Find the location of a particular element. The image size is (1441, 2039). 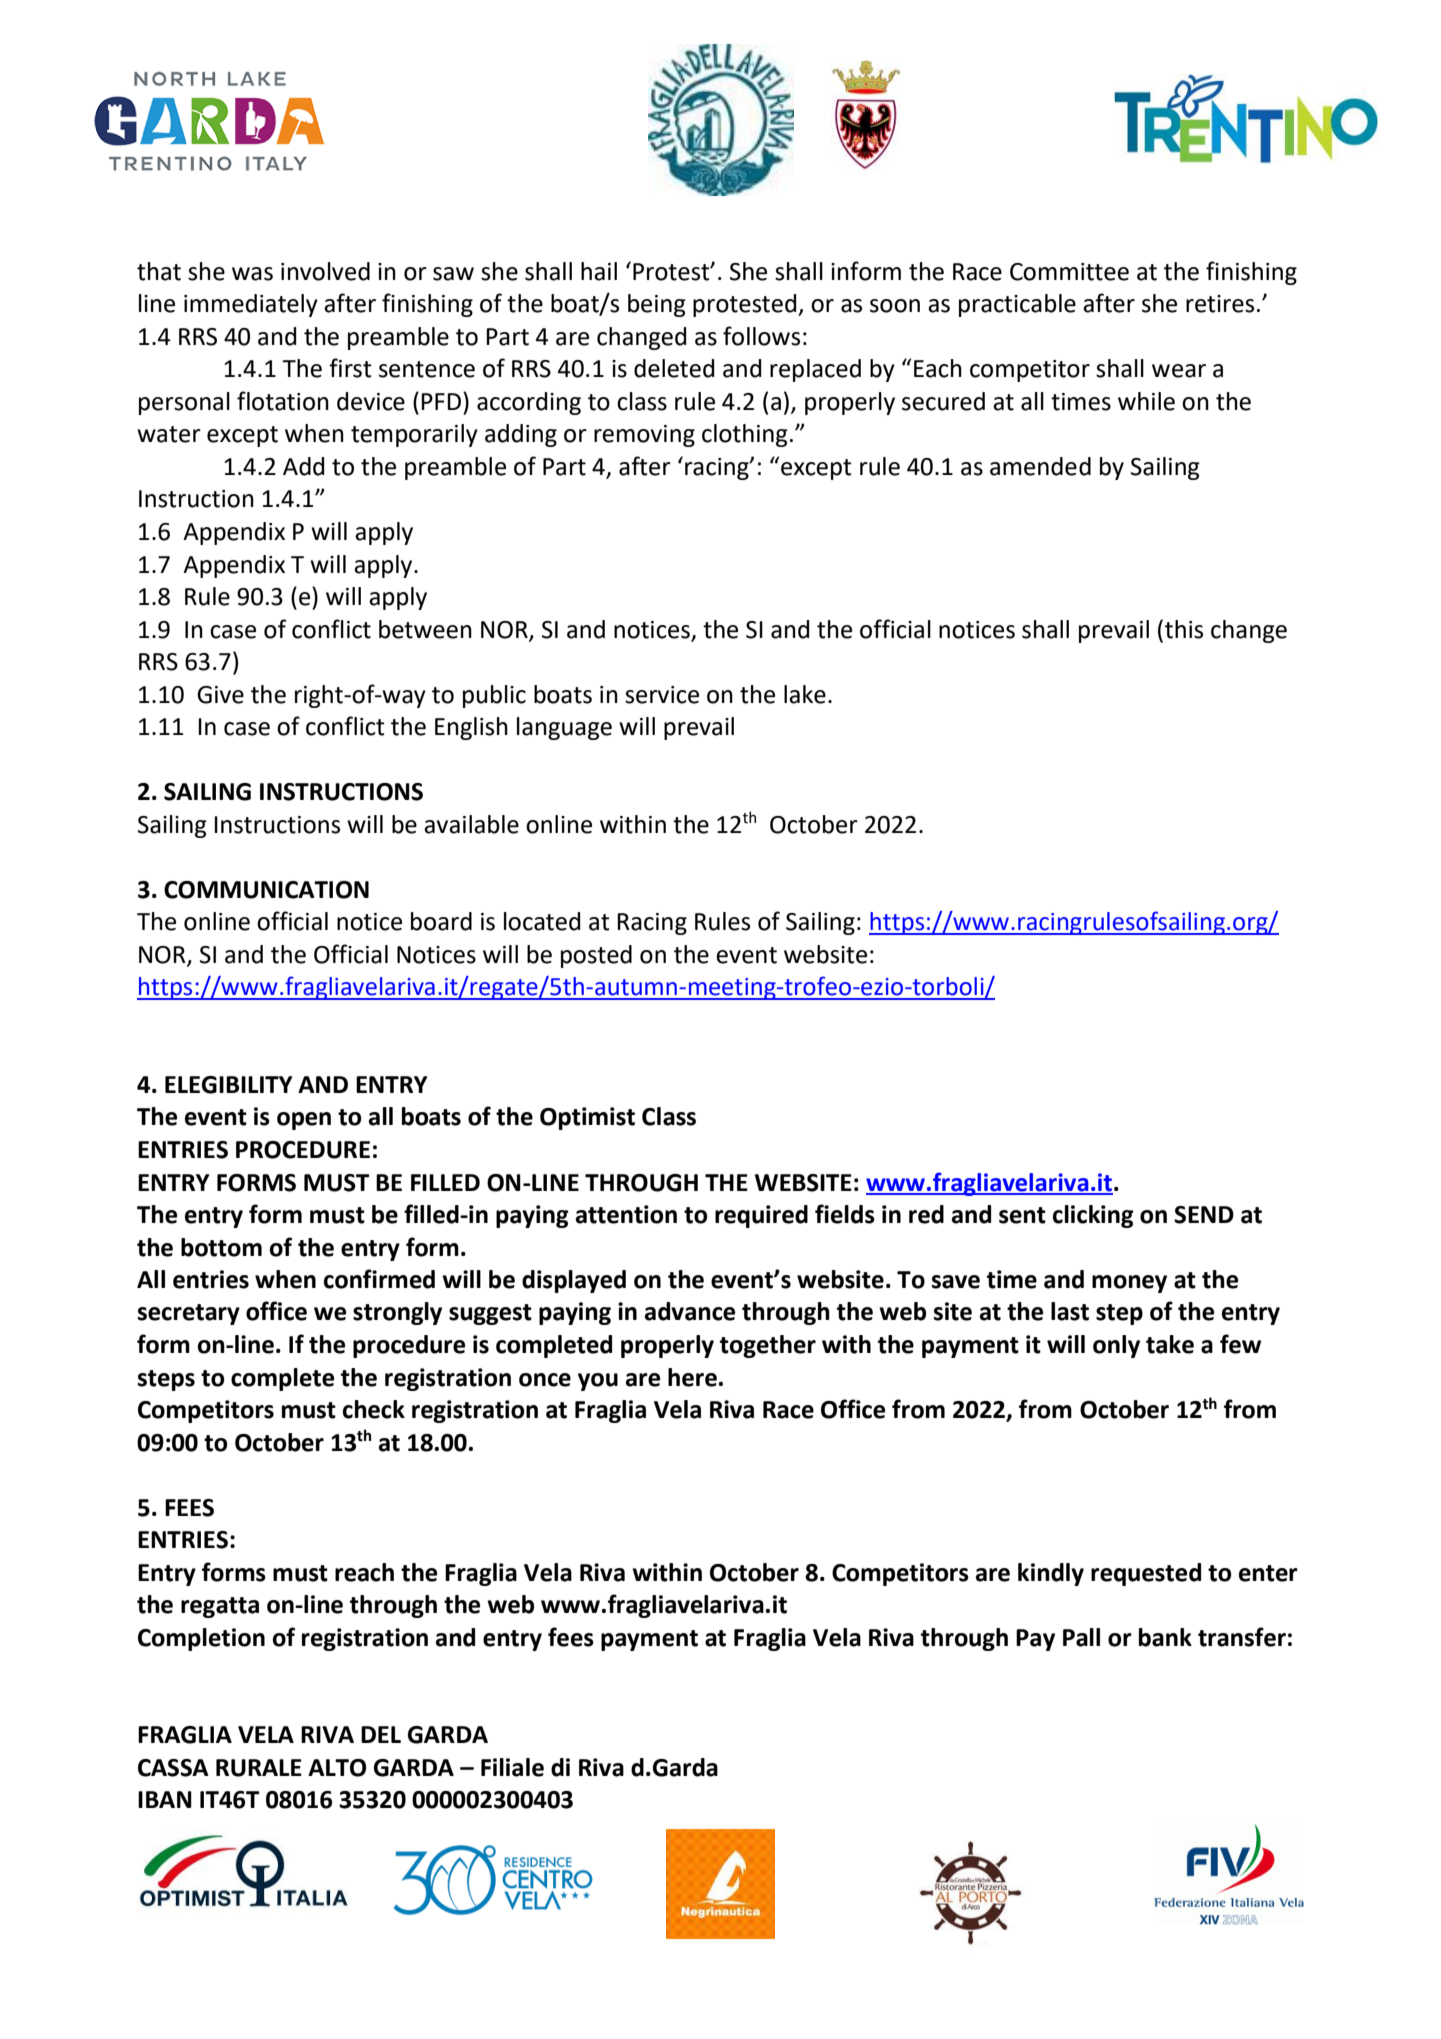

service is located at coordinates (662, 695).
